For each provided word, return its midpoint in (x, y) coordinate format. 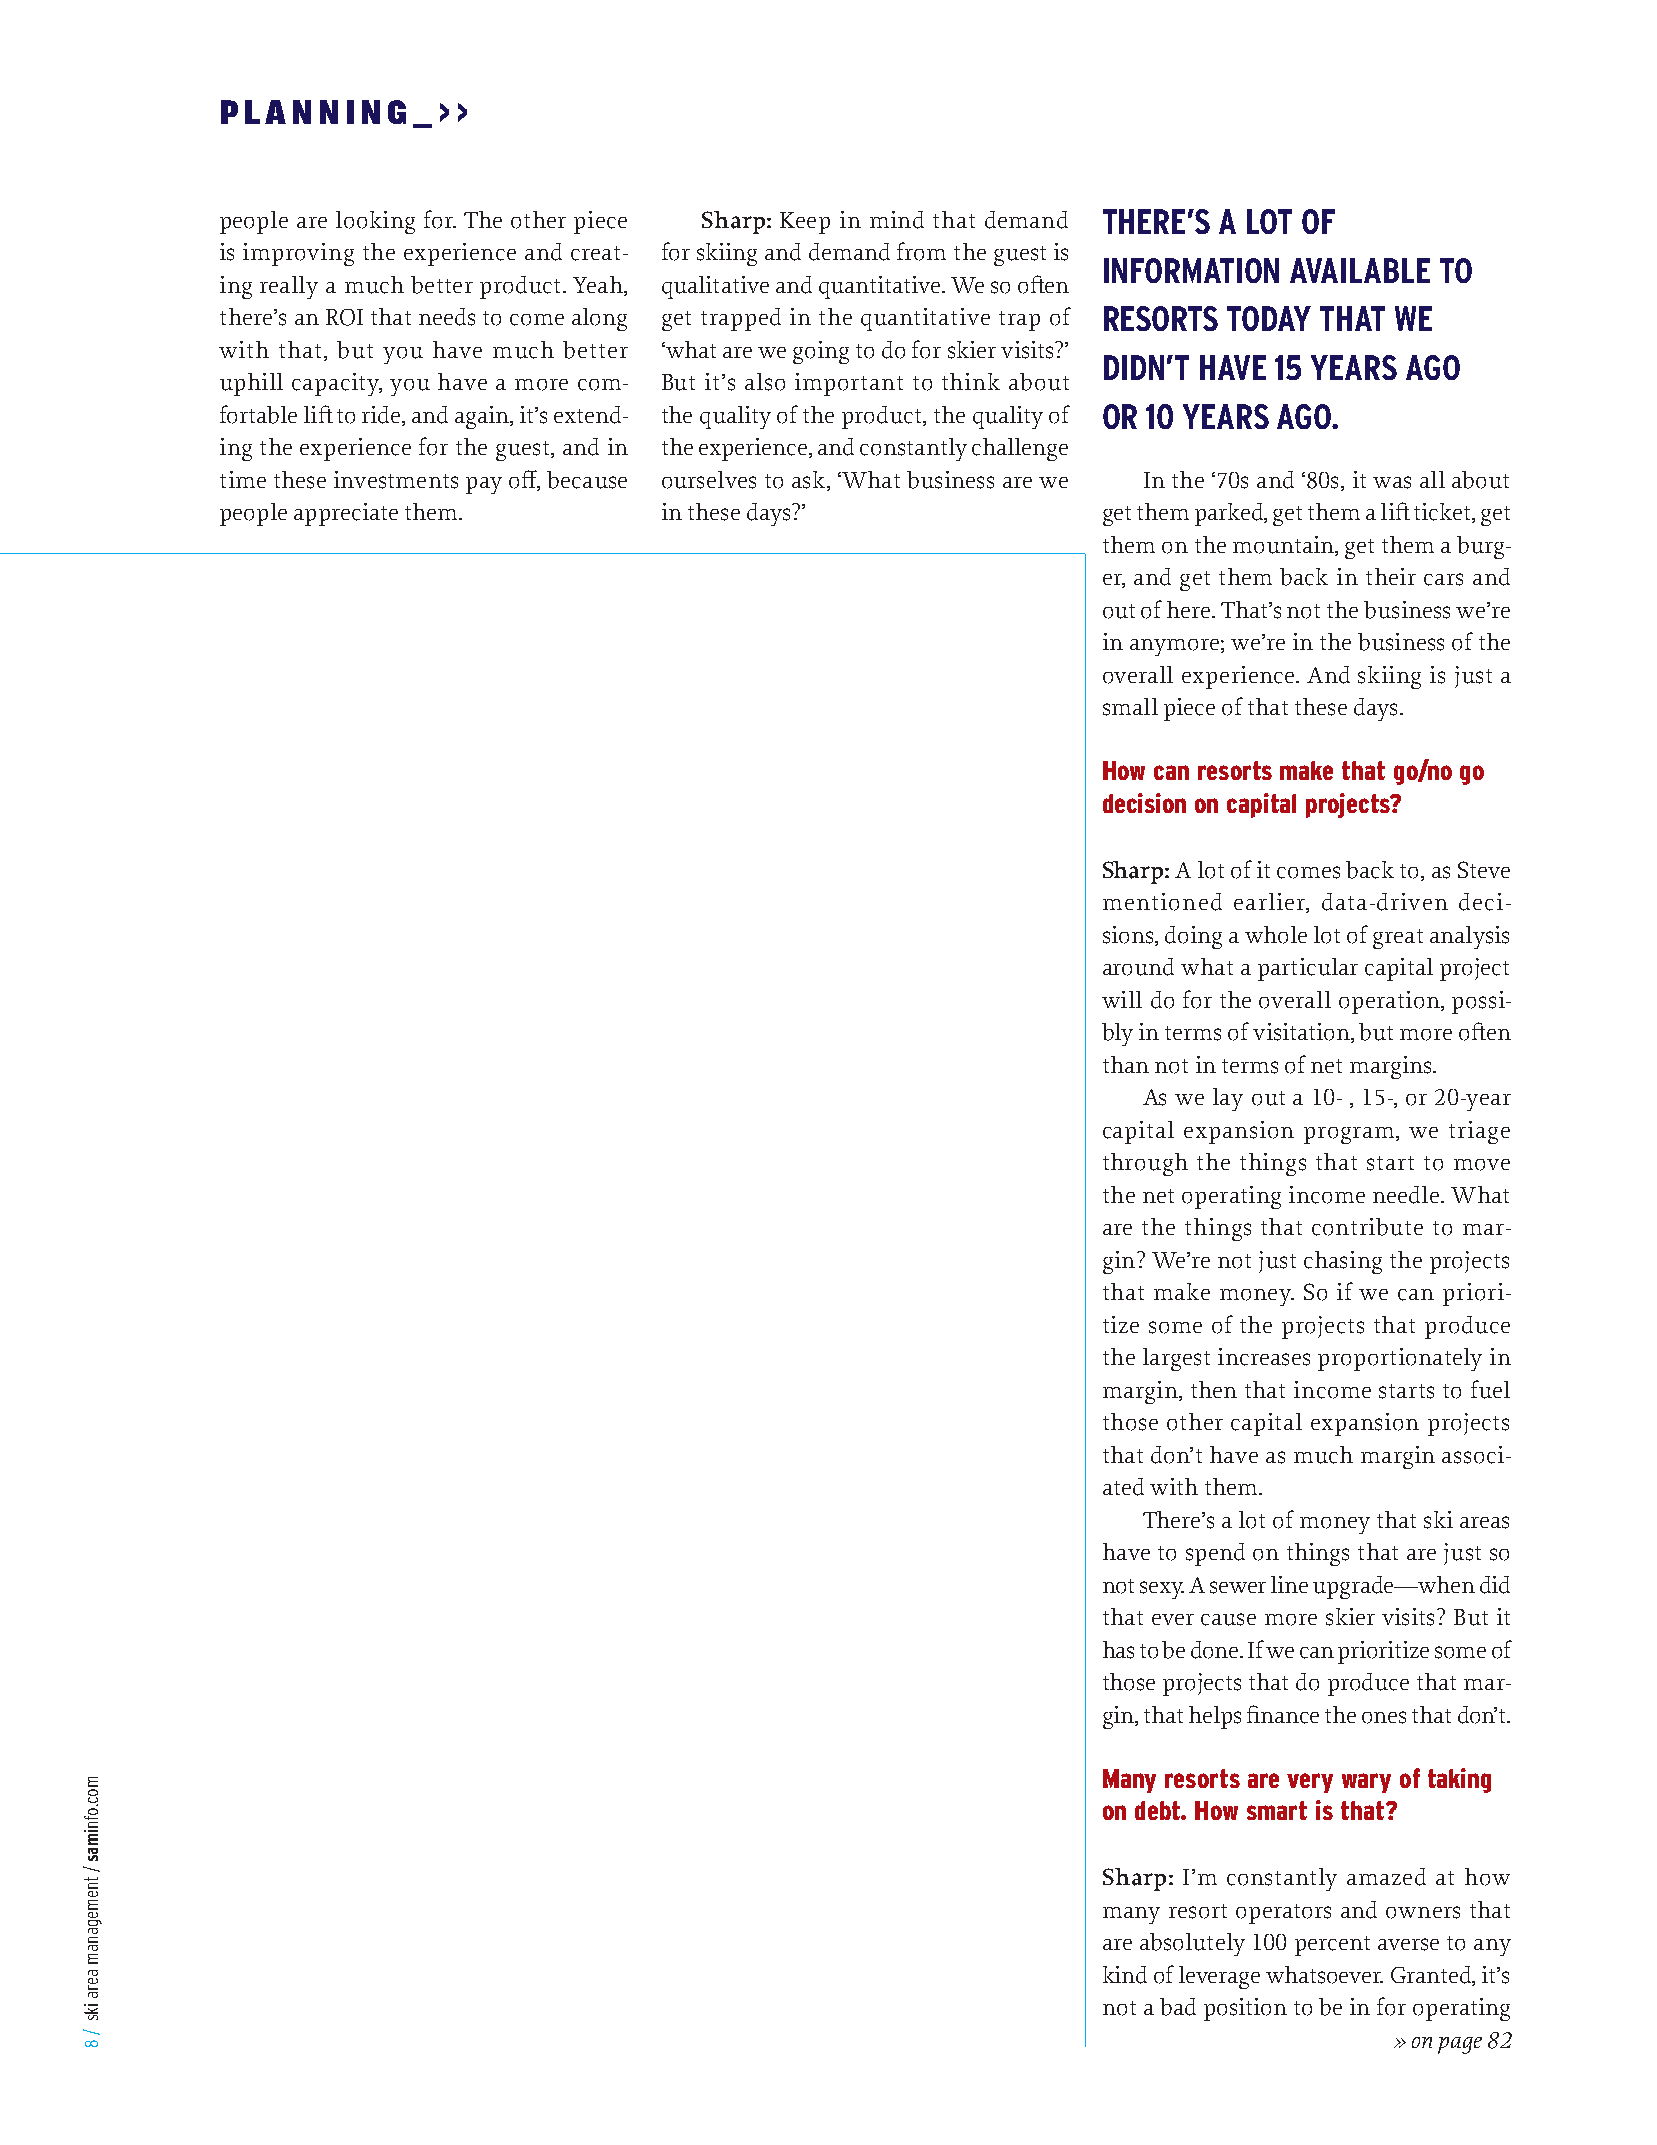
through (1145, 1164)
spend (1215, 1554)
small (1130, 707)
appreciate (346, 514)
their (1391, 576)
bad (1178, 2007)
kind (1125, 1975)
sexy (1162, 1590)
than (1126, 1064)
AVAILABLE (1360, 270)
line (1289, 1584)
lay (1228, 1099)
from (921, 251)
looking (375, 222)
